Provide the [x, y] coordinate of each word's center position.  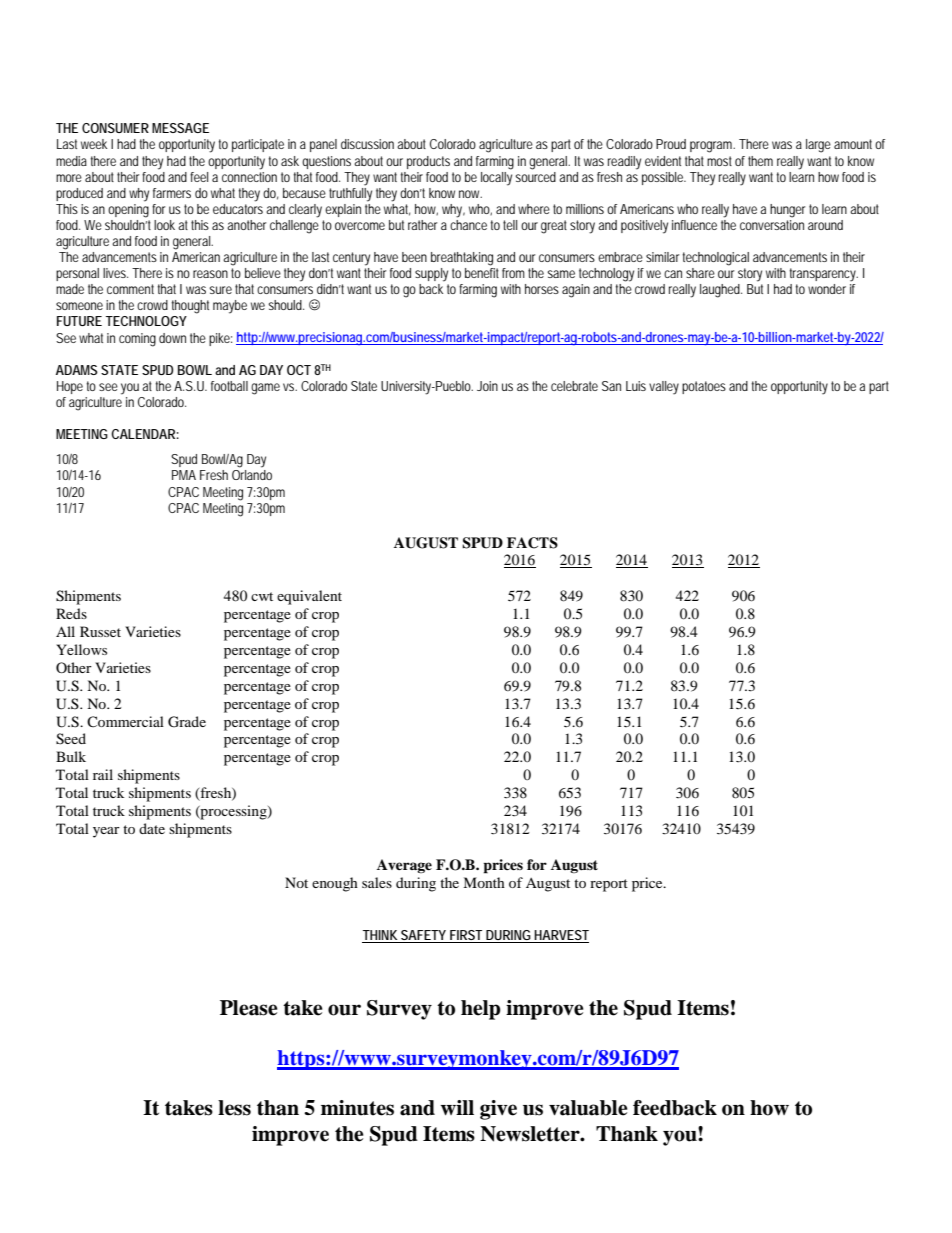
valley [664, 388]
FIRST [465, 936]
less [234, 1108]
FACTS [532, 543]
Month [484, 882]
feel [199, 177]
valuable [588, 1108]
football [229, 386]
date [152, 828]
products [428, 162]
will [457, 1107]
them [760, 161]
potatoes [704, 387]
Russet [100, 631]
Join [487, 386]
